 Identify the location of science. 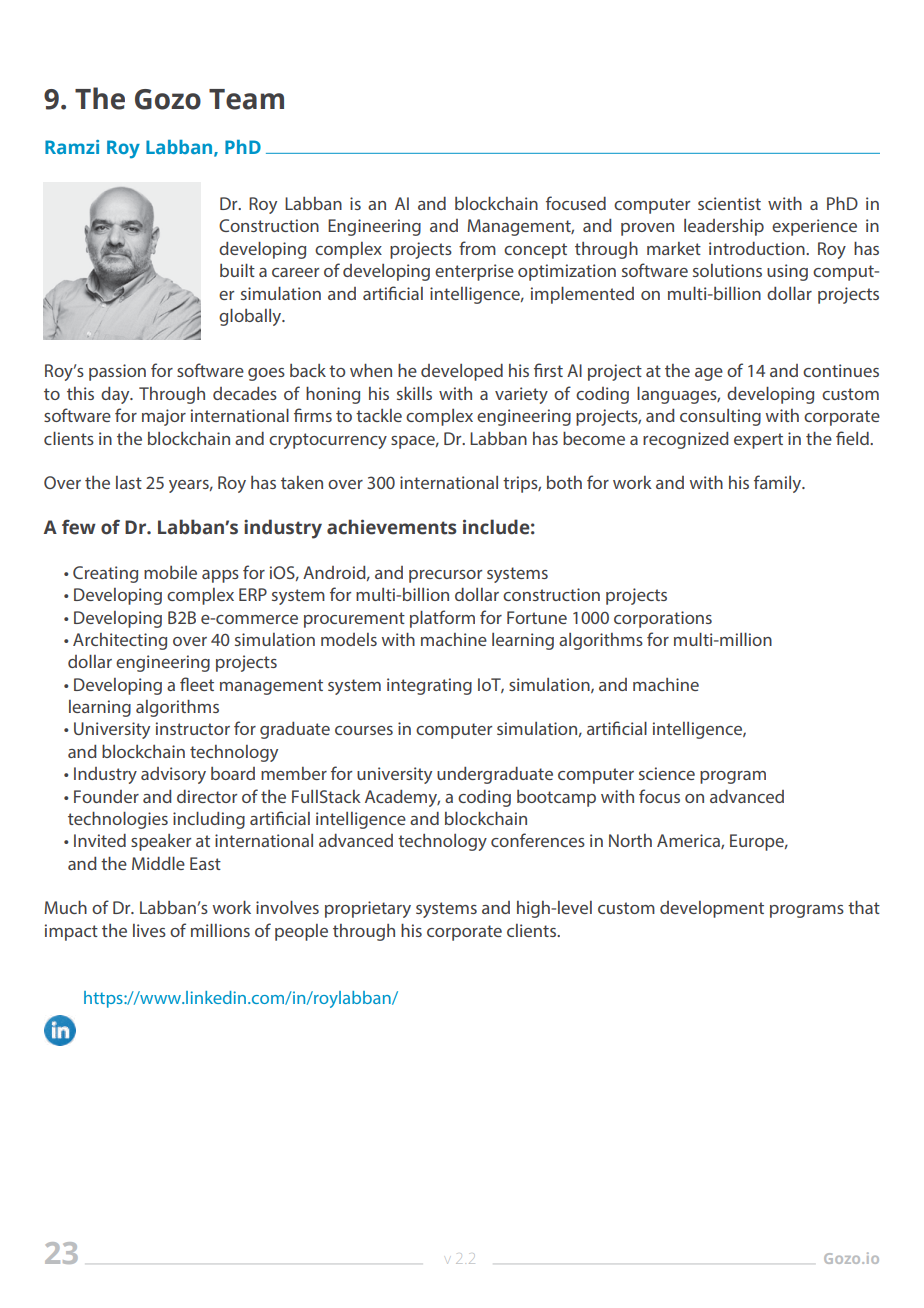
(667, 773).
